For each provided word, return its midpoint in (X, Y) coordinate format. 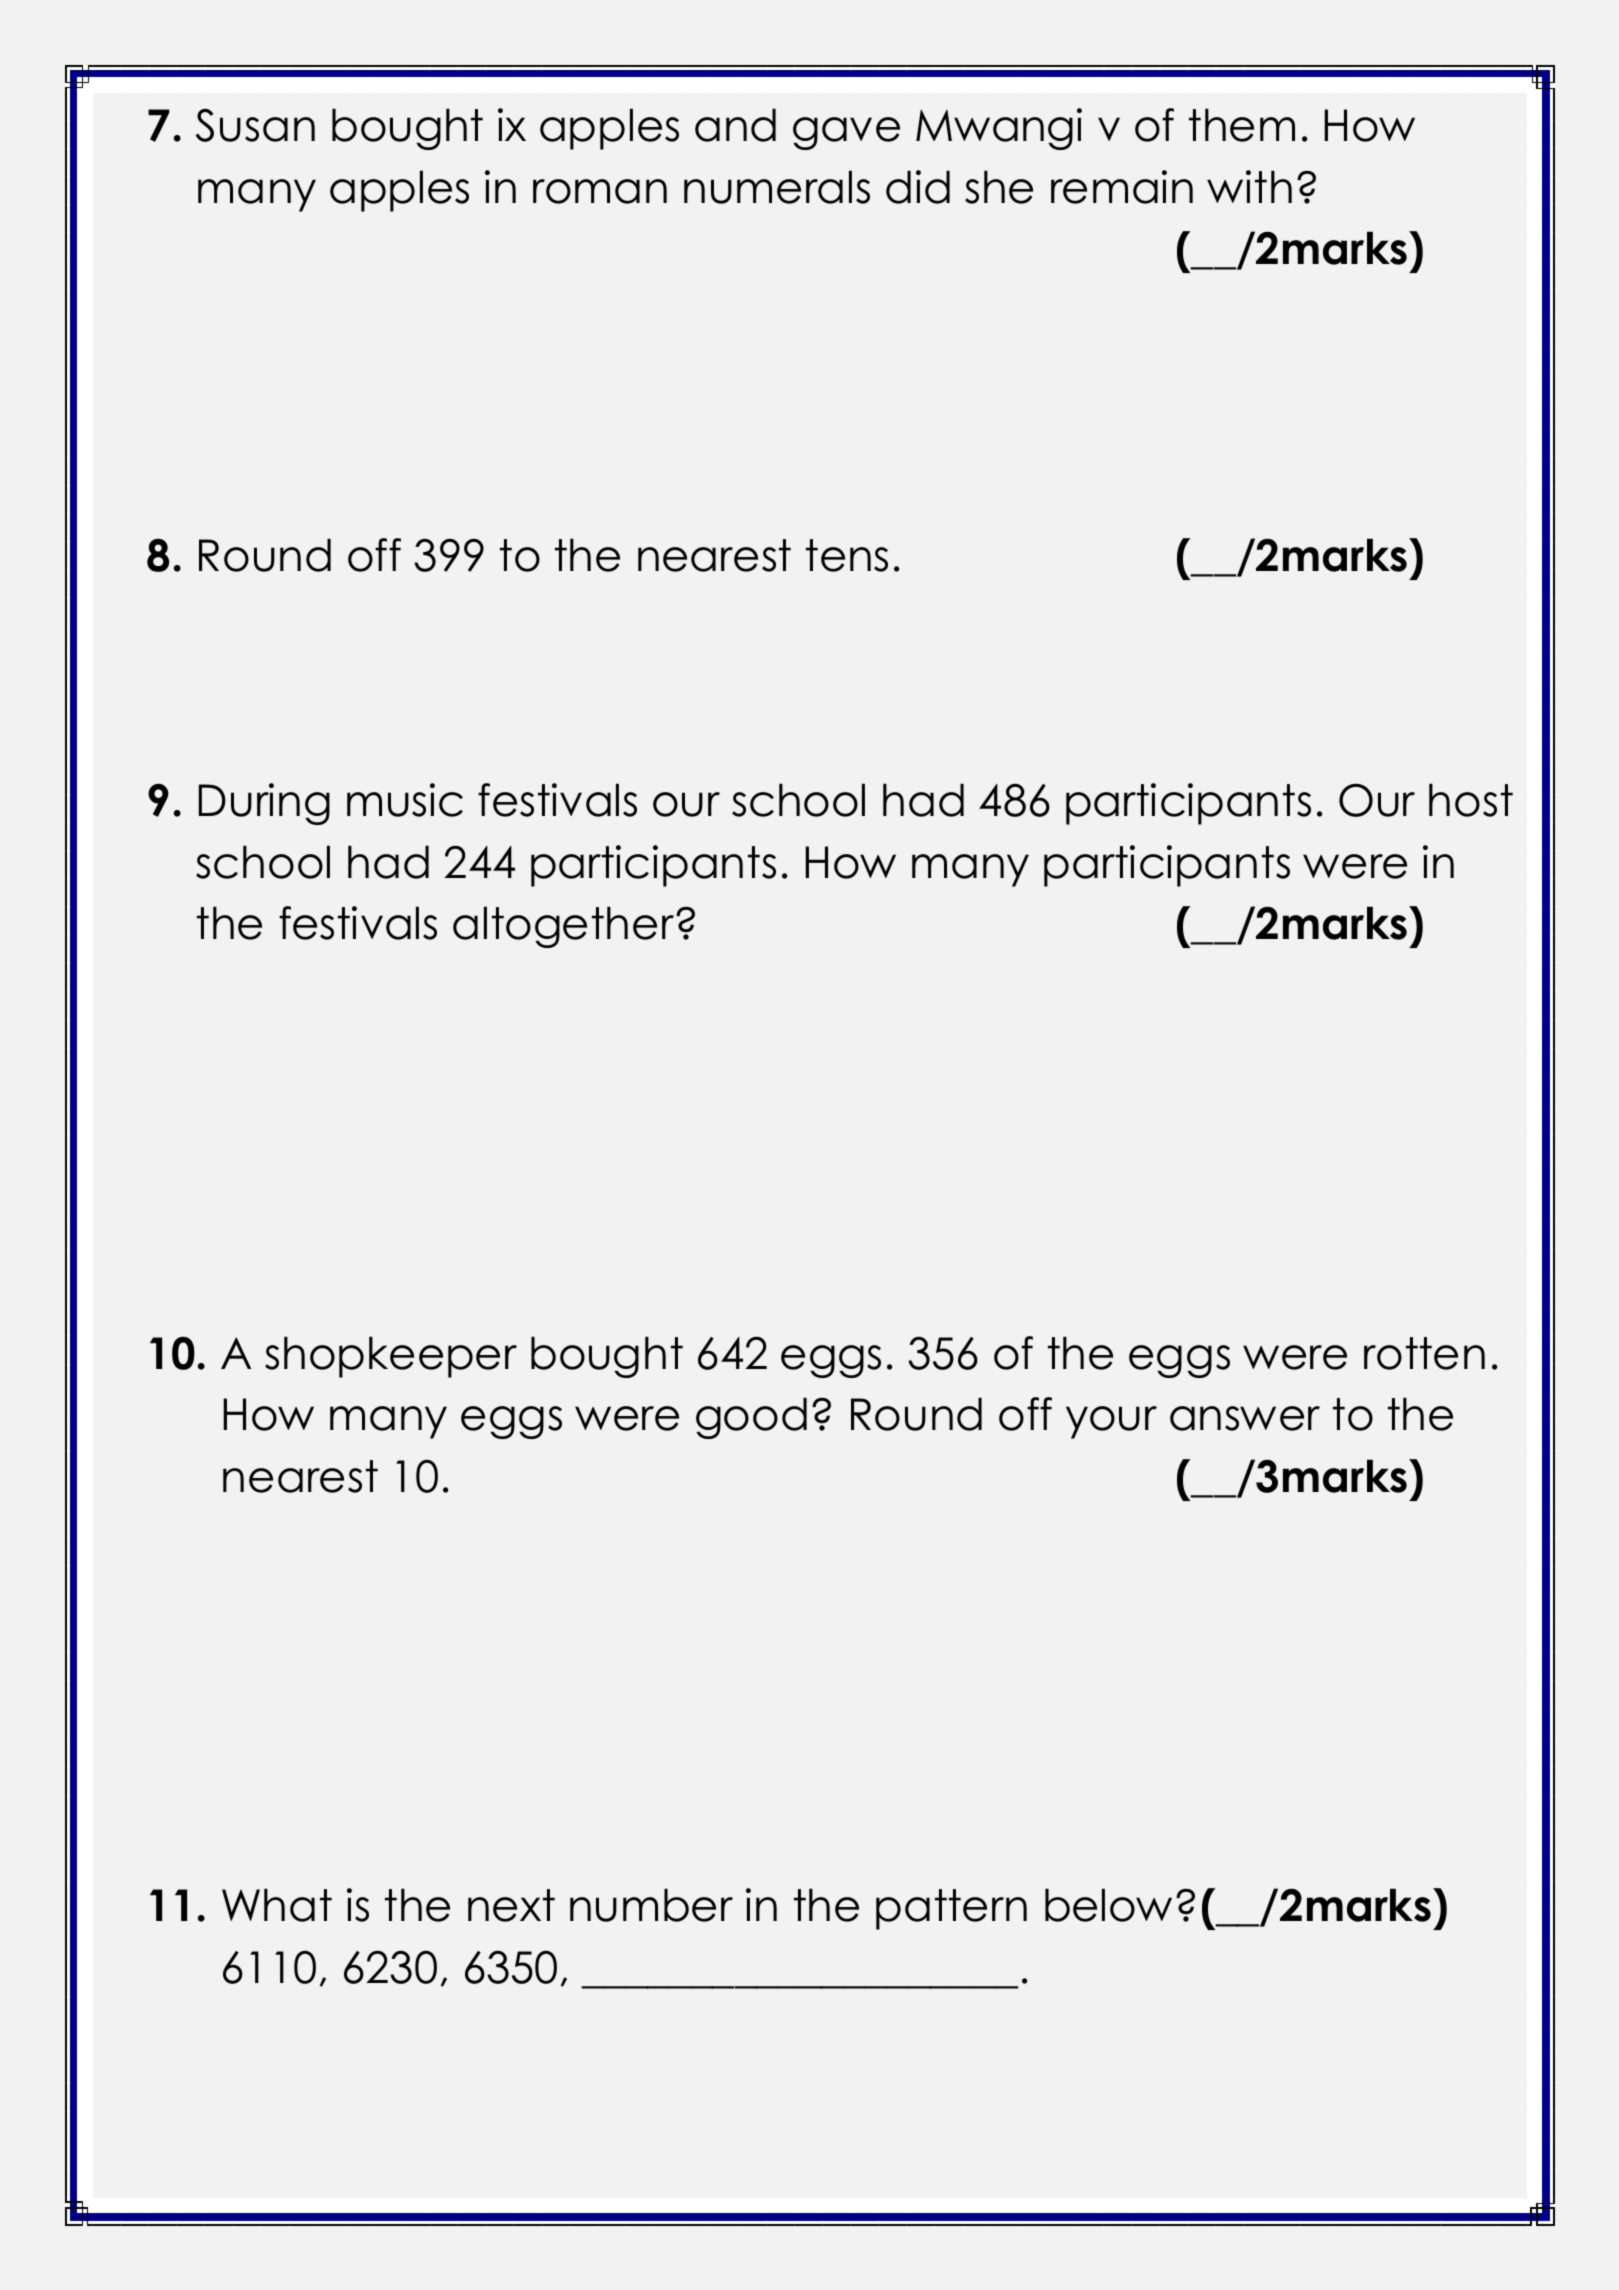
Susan (255, 125)
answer (1245, 1418)
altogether (565, 927)
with (1249, 186)
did (918, 187)
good (751, 1418)
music (405, 800)
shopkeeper (391, 1357)
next (511, 1905)
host (1471, 800)
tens (847, 555)
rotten (1424, 1353)
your (1111, 1422)
